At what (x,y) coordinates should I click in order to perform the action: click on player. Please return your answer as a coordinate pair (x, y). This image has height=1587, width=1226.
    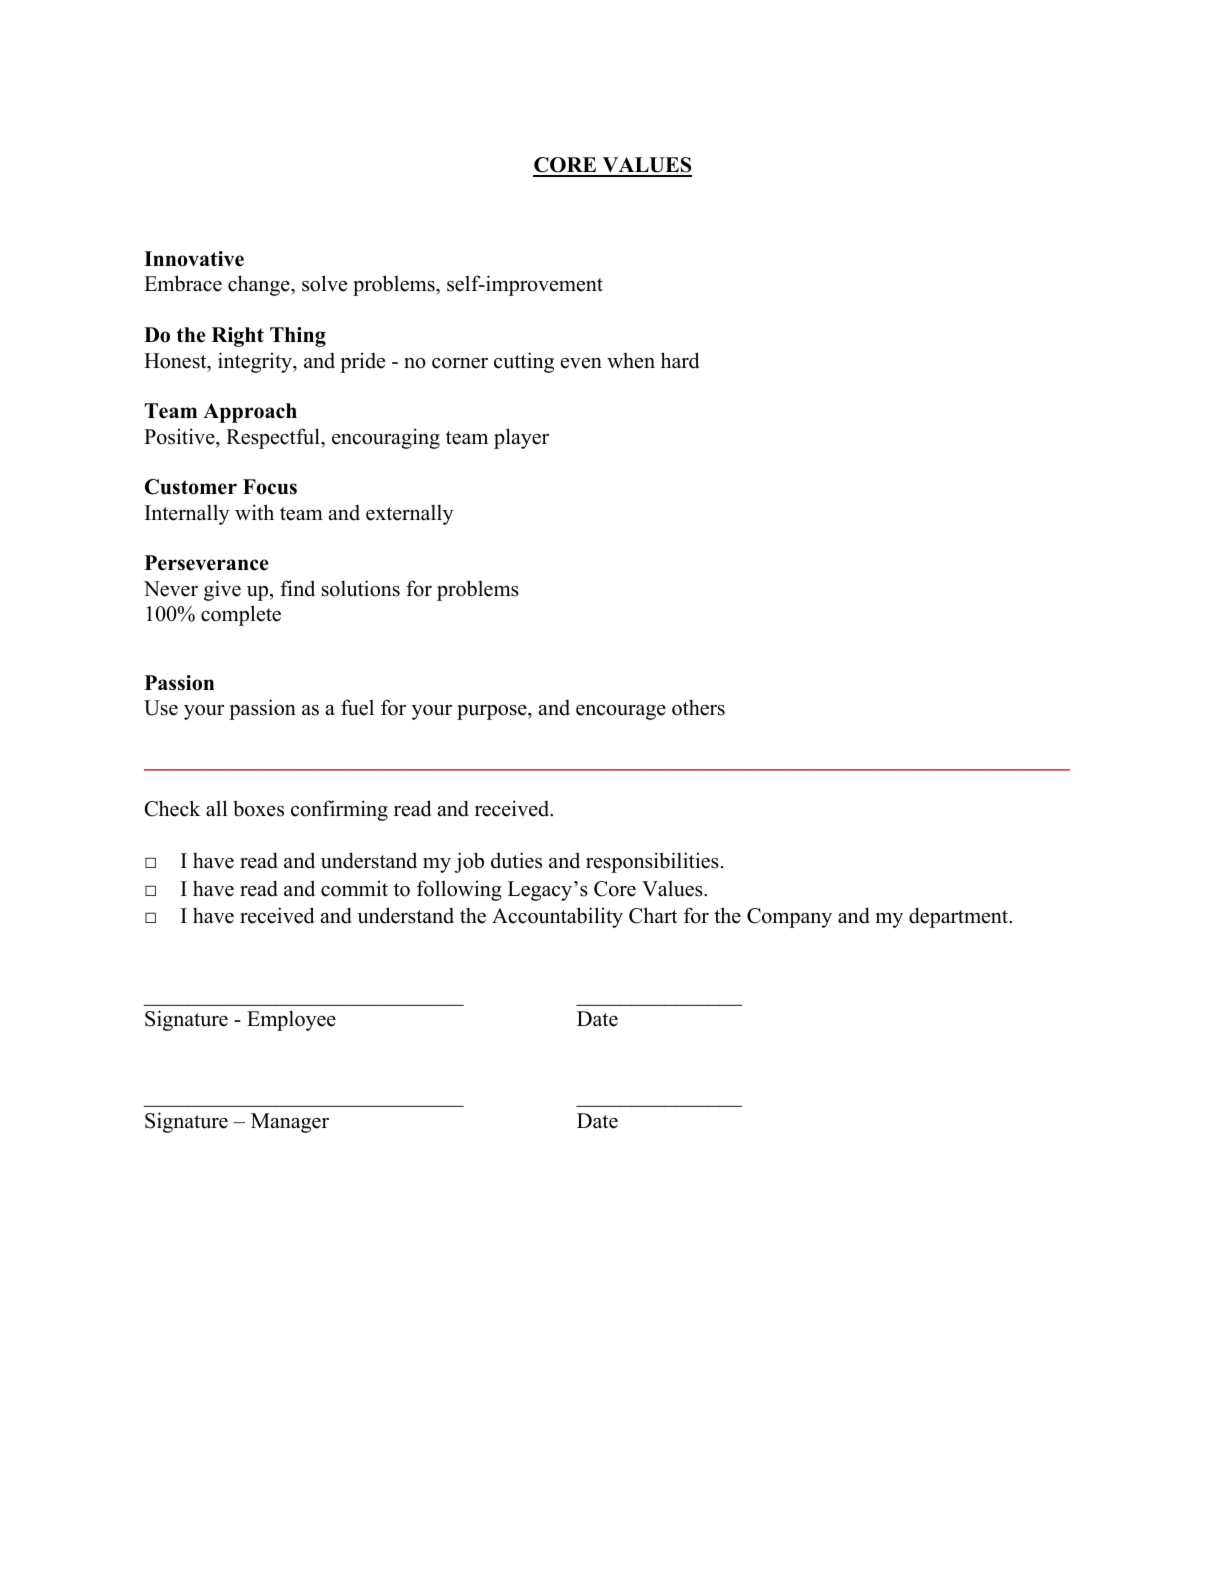
    Looking at the image, I should click on (521, 438).
